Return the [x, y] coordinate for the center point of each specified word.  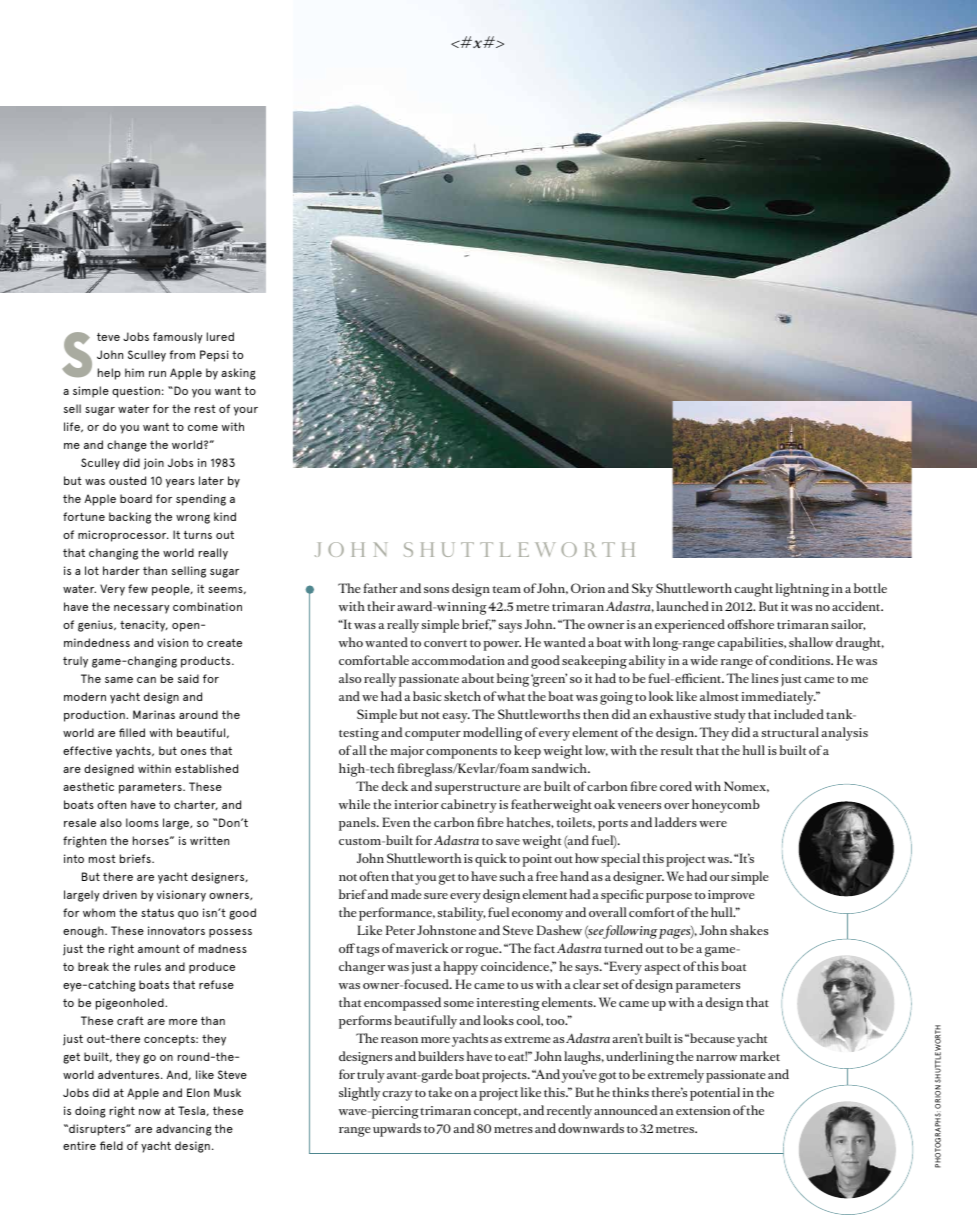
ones [193, 752]
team [506, 589]
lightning [802, 590]
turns [198, 534]
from [182, 354]
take [440, 1092]
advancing [184, 1130]
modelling [493, 734]
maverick [422, 948]
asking [238, 374]
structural [790, 732]
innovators [176, 930]
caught [754, 590]
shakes [749, 930]
